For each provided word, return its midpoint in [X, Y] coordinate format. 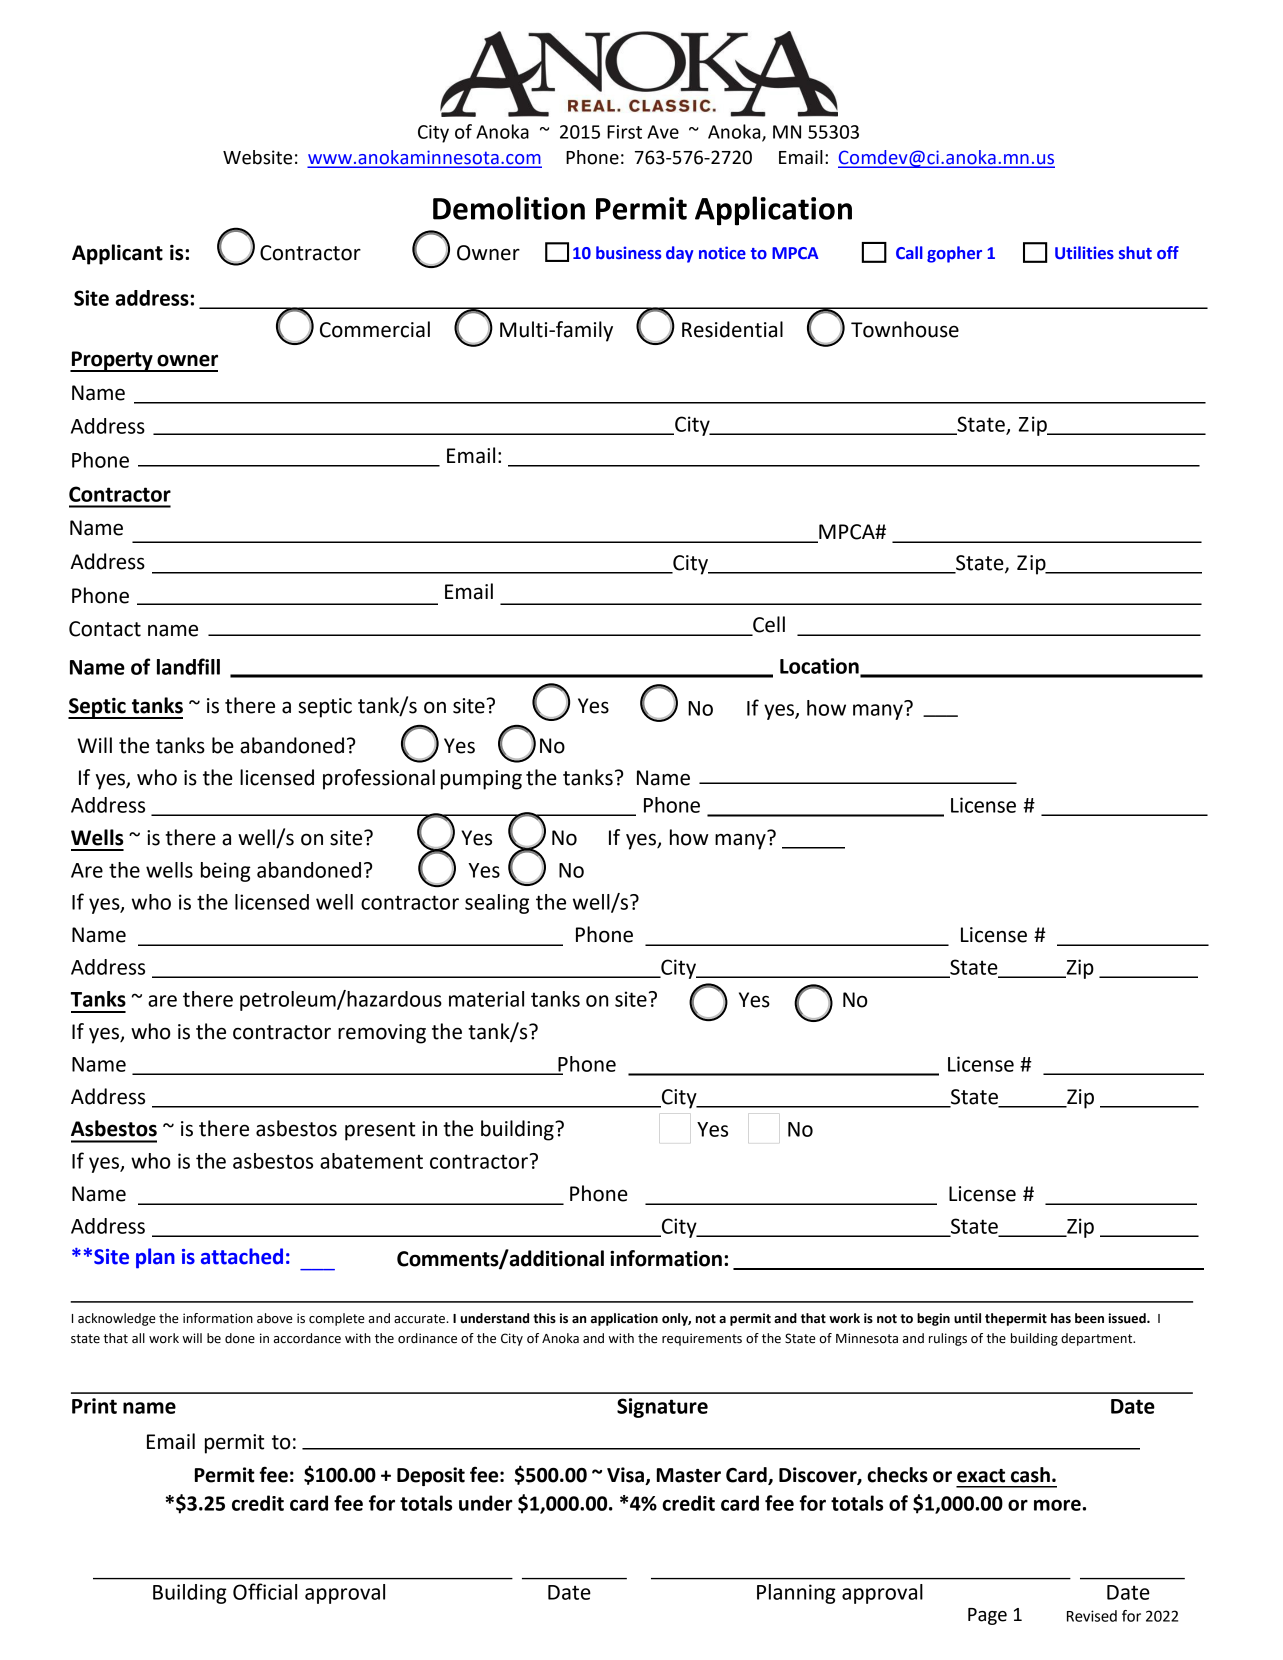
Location [820, 667]
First [624, 132]
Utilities [1084, 253]
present [380, 1131]
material [486, 999]
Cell [768, 625]
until [967, 1318]
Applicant [117, 254]
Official [265, 1591]
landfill [188, 666]
